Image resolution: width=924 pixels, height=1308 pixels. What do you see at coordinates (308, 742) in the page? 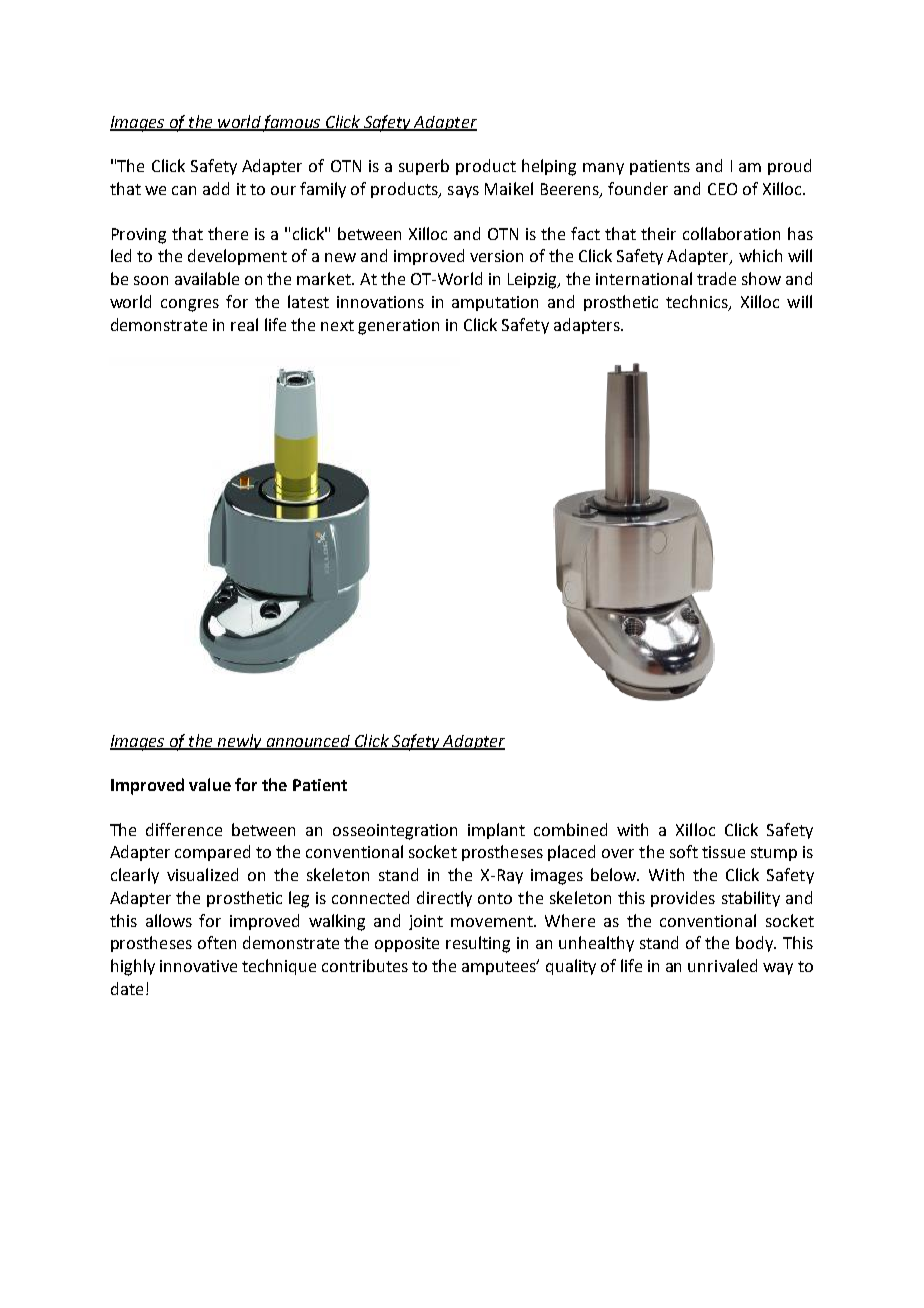
I see `announced` at bounding box center [308, 742].
